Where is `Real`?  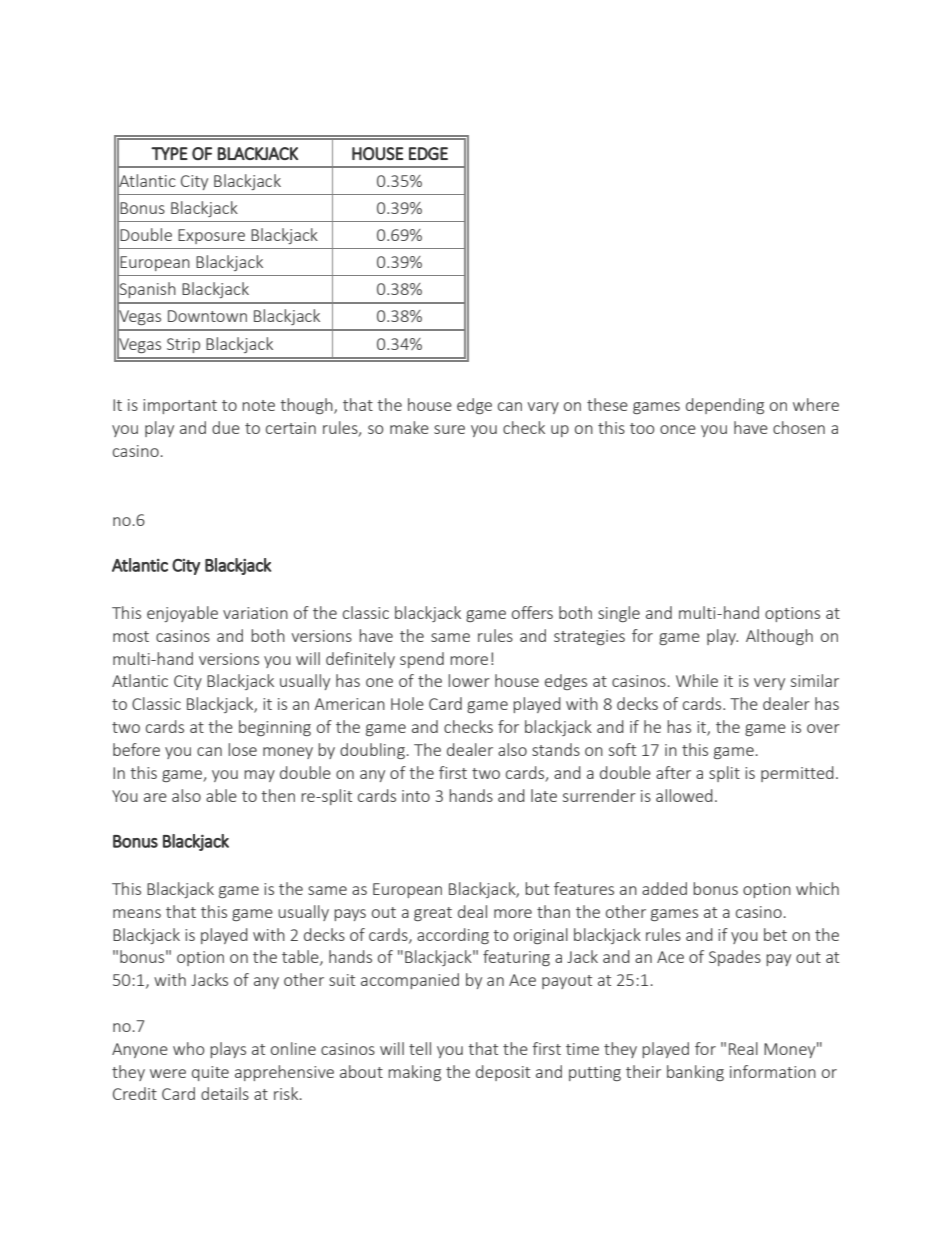
Real is located at coordinates (743, 1048).
